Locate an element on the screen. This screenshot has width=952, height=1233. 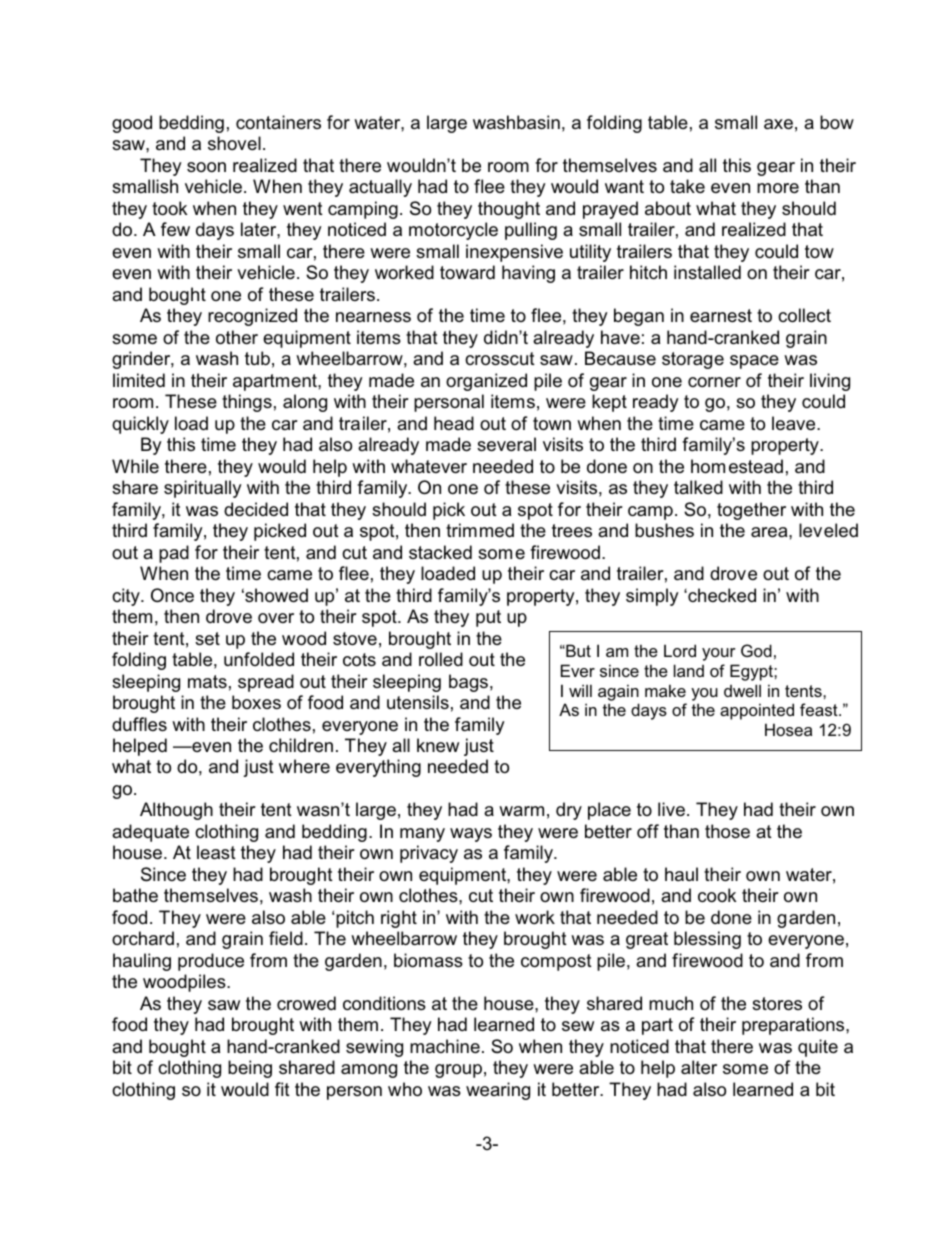
being is located at coordinates (250, 1069).
